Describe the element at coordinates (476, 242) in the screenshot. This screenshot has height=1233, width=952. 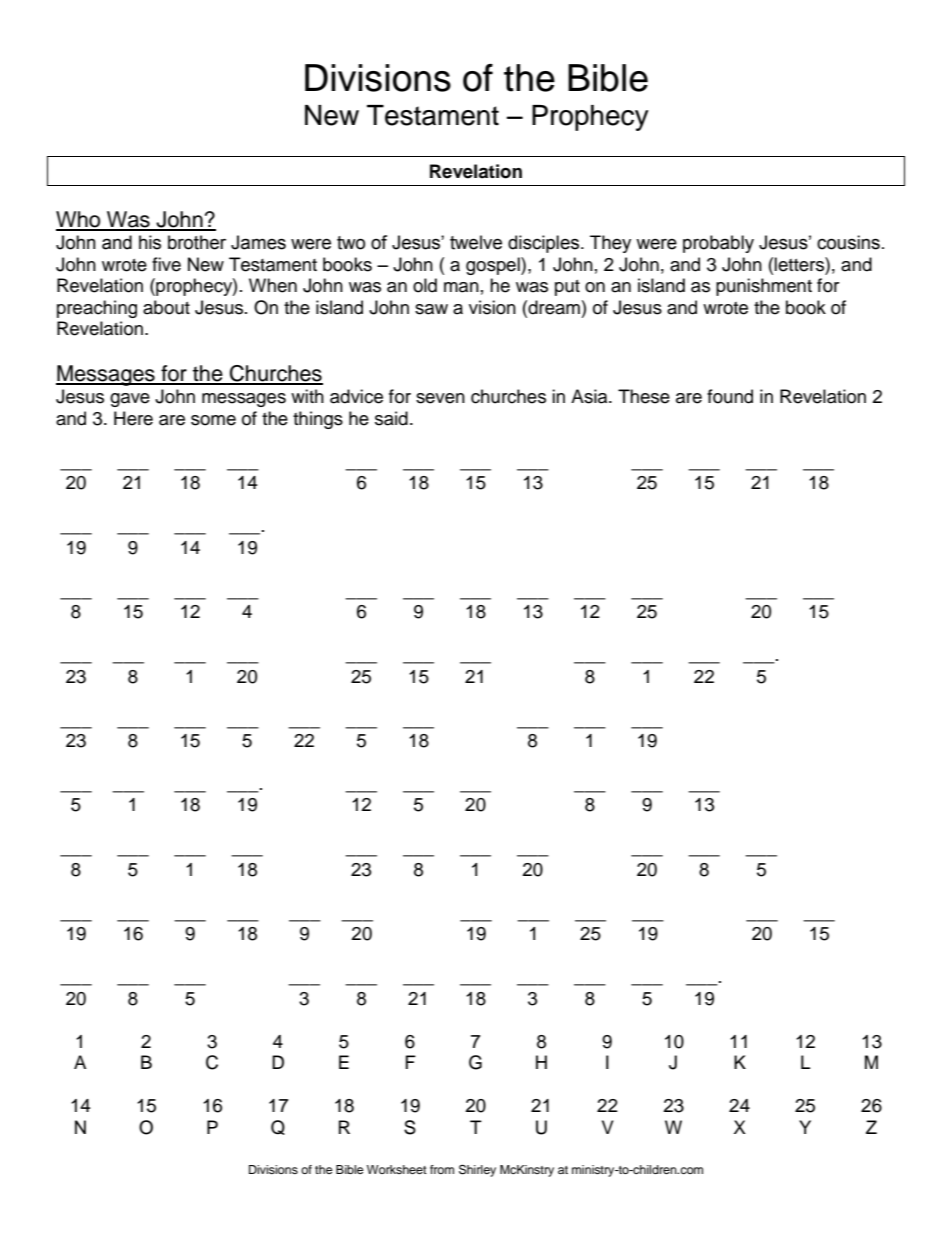
I see `twelve` at that location.
